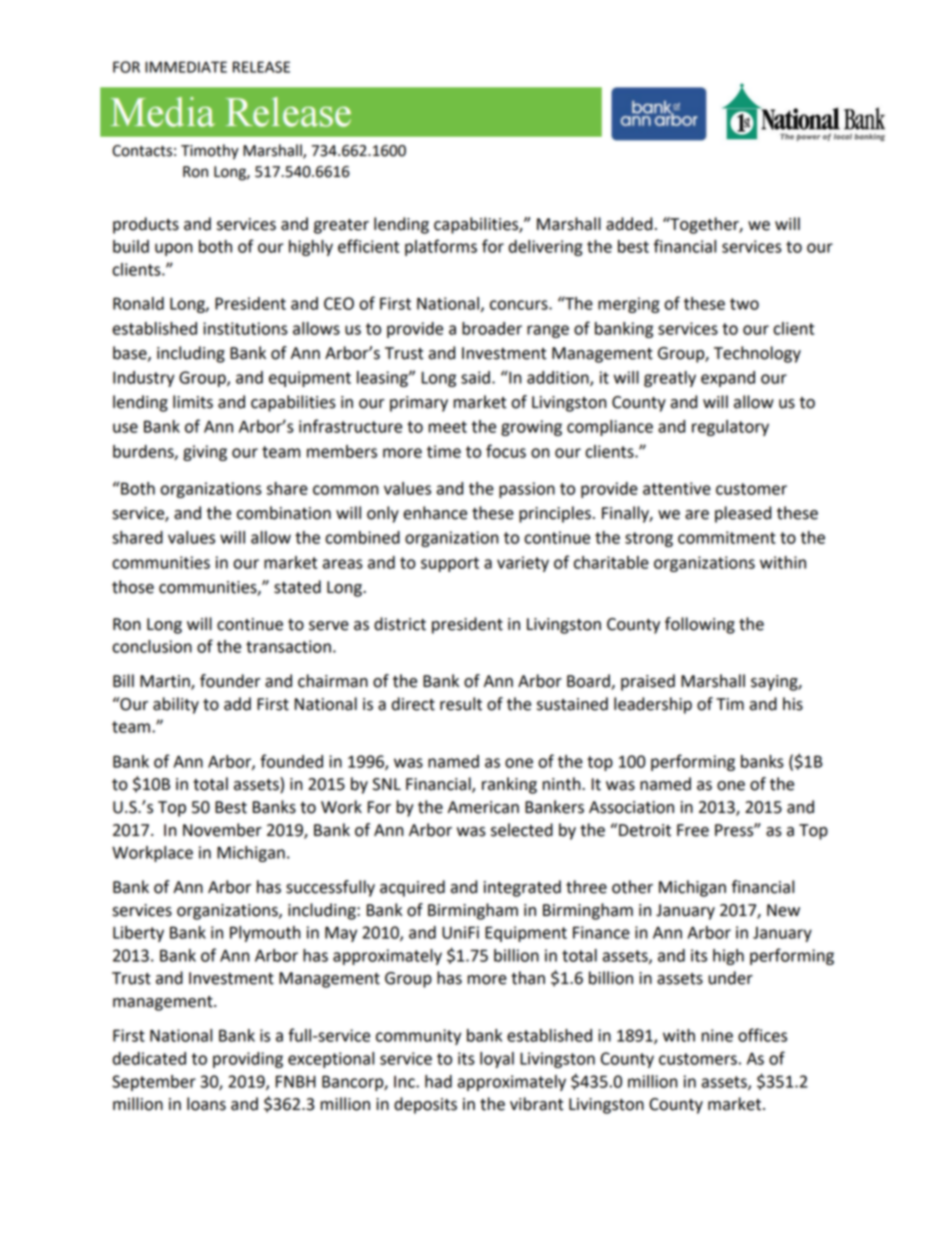 The height and width of the page is (1233, 952). I want to click on those, so click(133, 587).
